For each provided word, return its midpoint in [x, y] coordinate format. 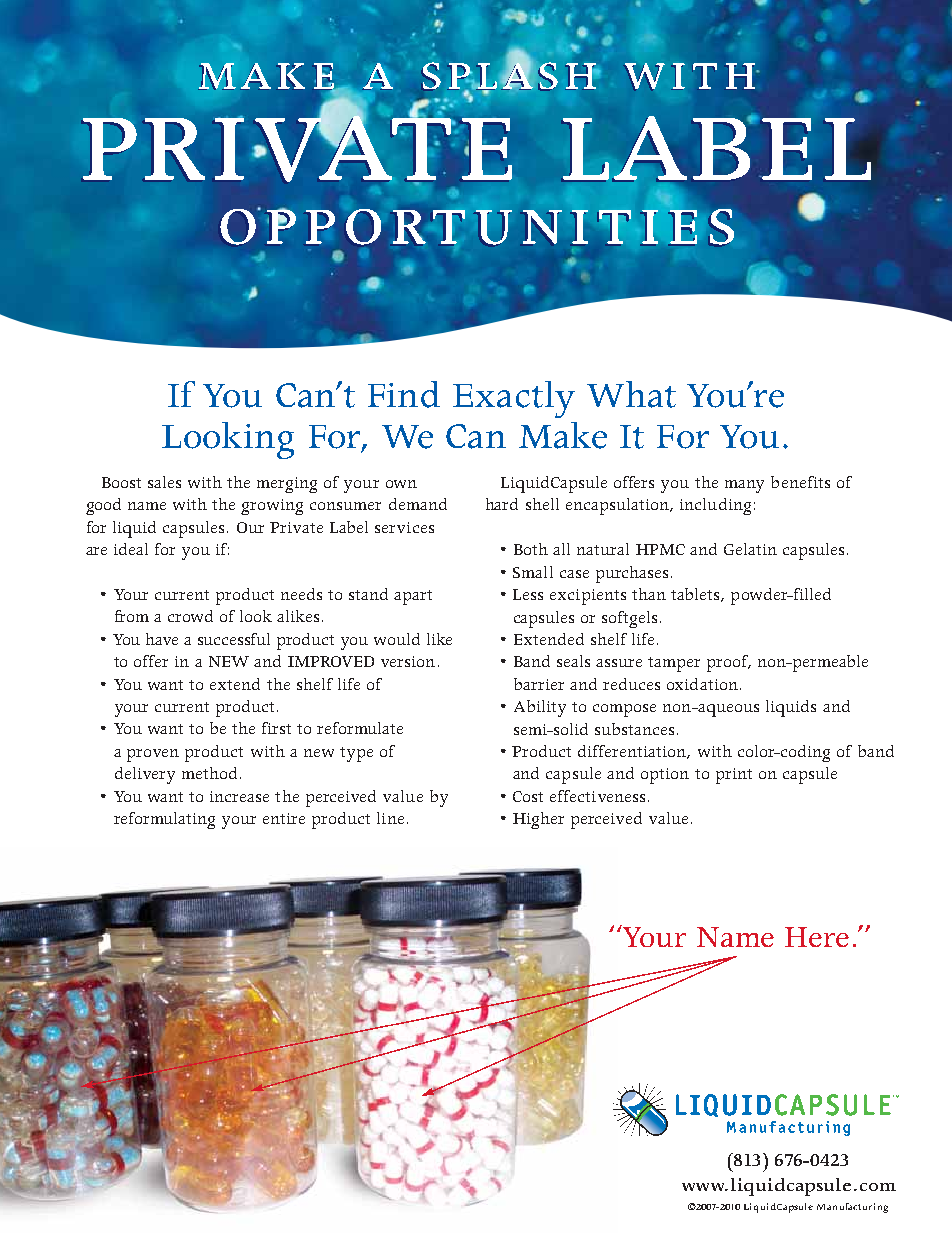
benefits [800, 482]
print [734, 776]
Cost [528, 796]
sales [164, 482]
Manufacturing [852, 1208]
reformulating [164, 820]
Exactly [514, 399]
